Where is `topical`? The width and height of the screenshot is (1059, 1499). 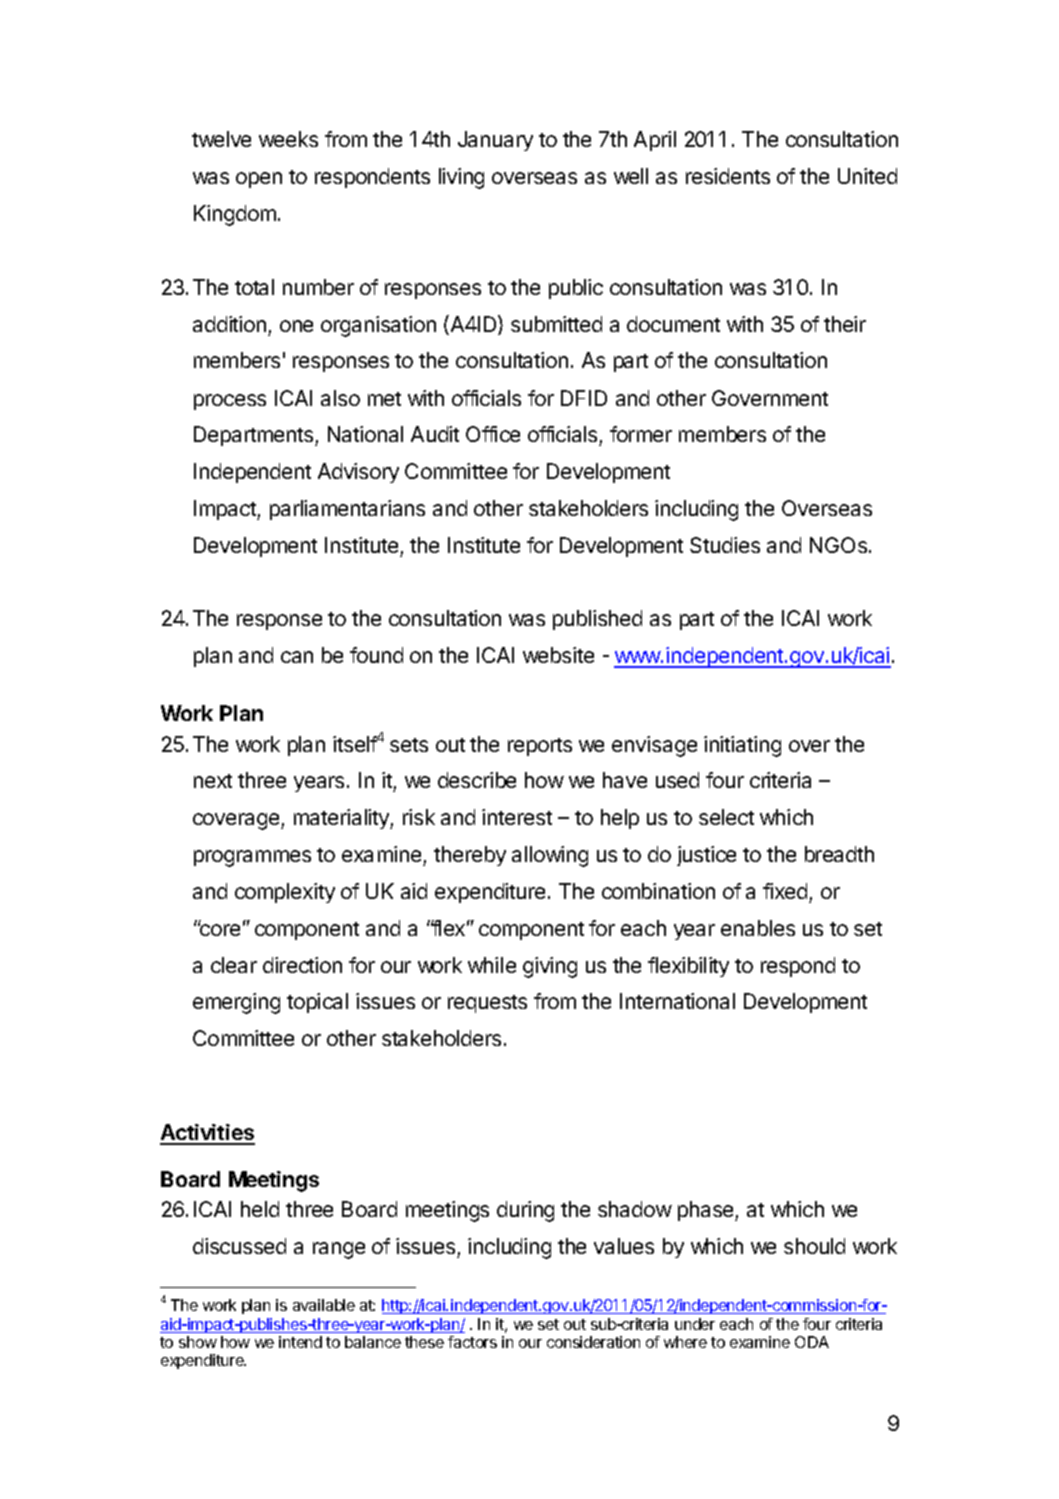
topical is located at coordinates (317, 1003).
